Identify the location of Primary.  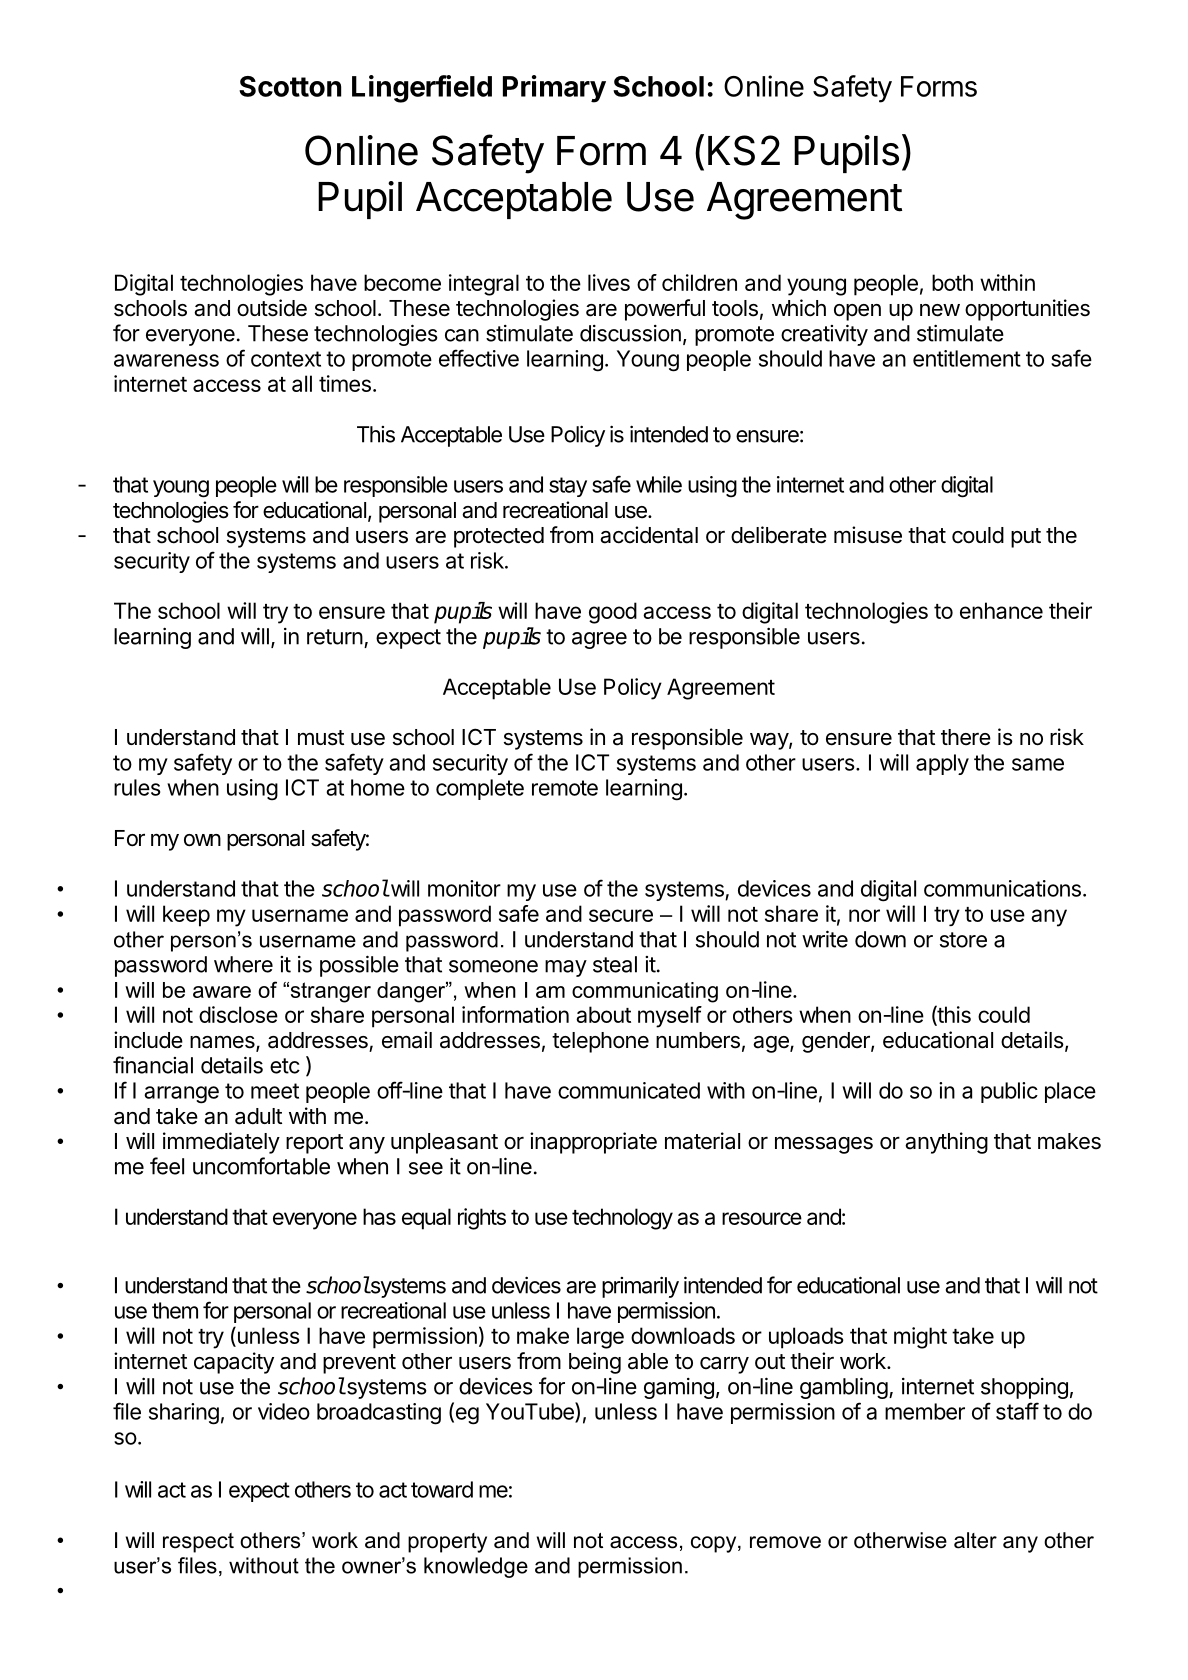
(554, 89).
